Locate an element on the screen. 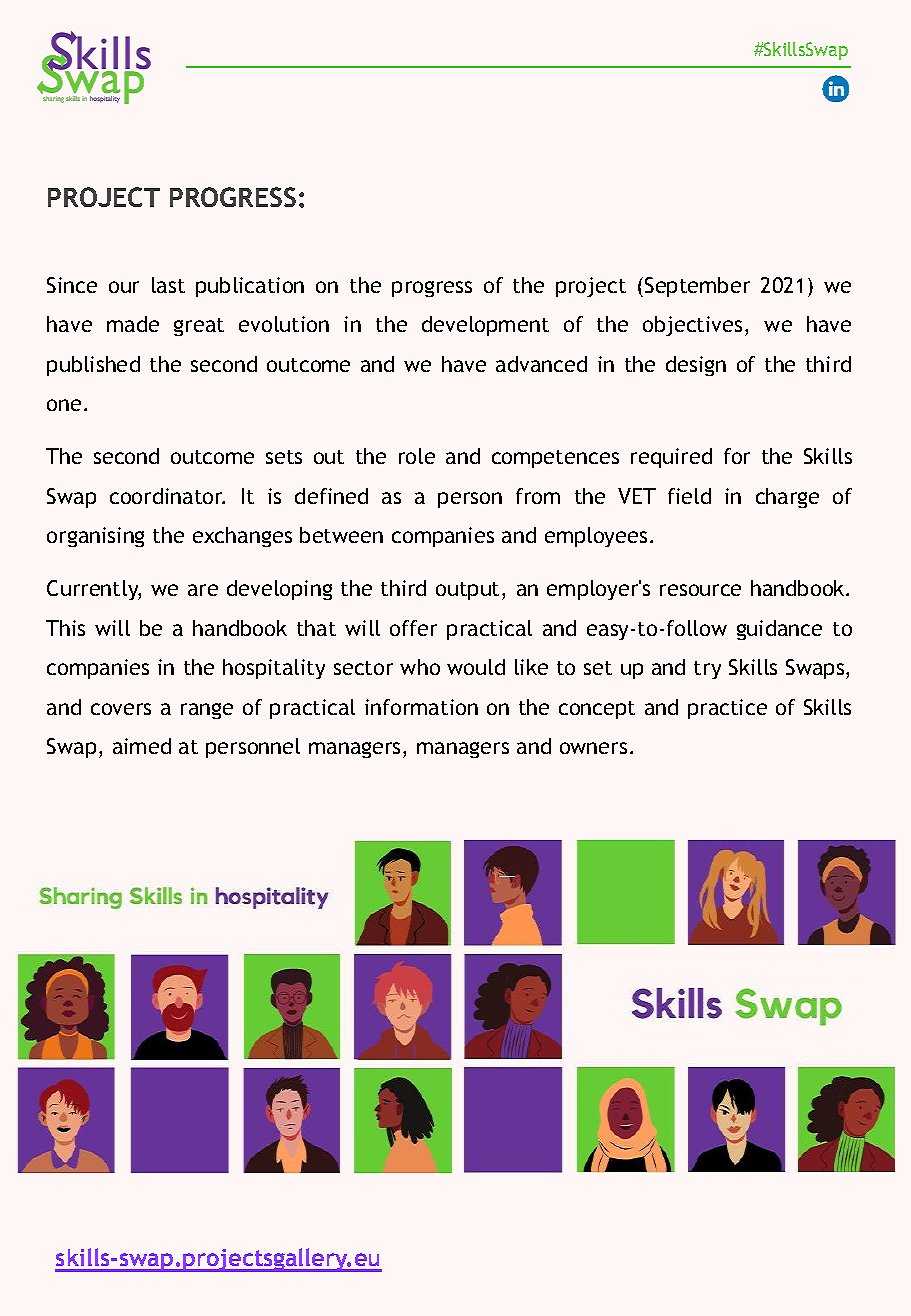 Image resolution: width=911 pixels, height=1316 pixels. between is located at coordinates (341, 535).
